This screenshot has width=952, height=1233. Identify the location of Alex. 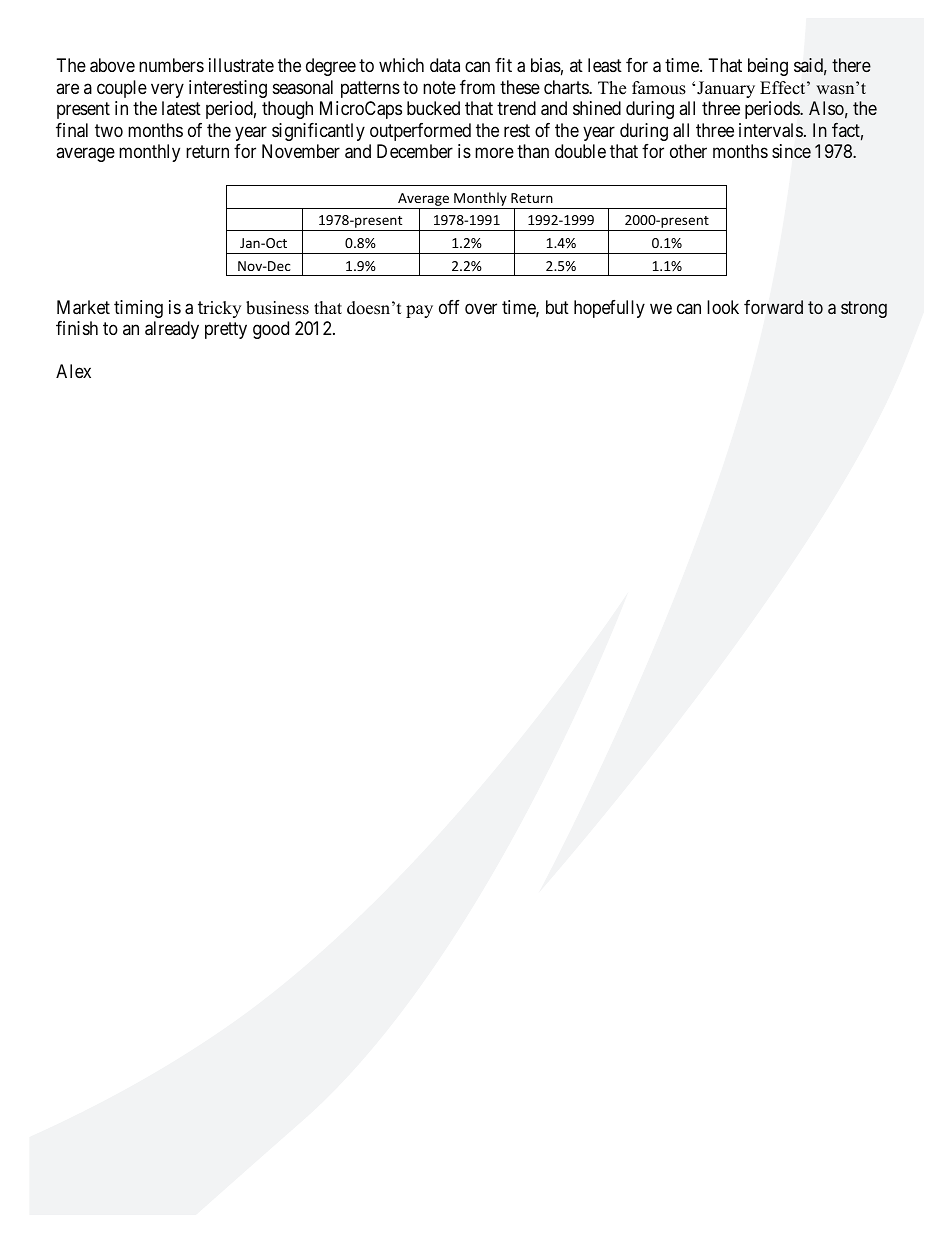
(73, 371).
